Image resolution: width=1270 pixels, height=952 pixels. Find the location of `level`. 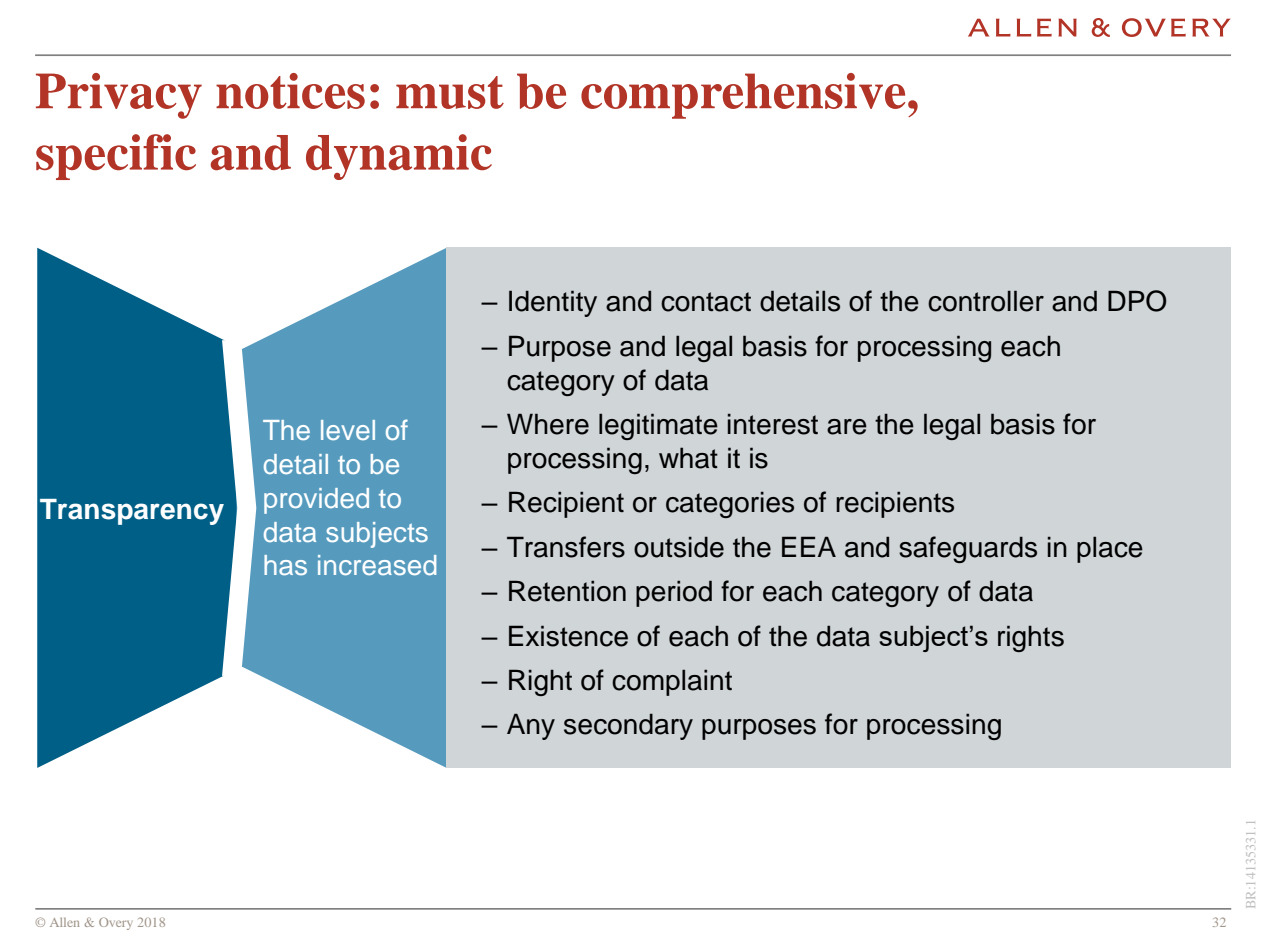

level is located at coordinates (348, 430).
